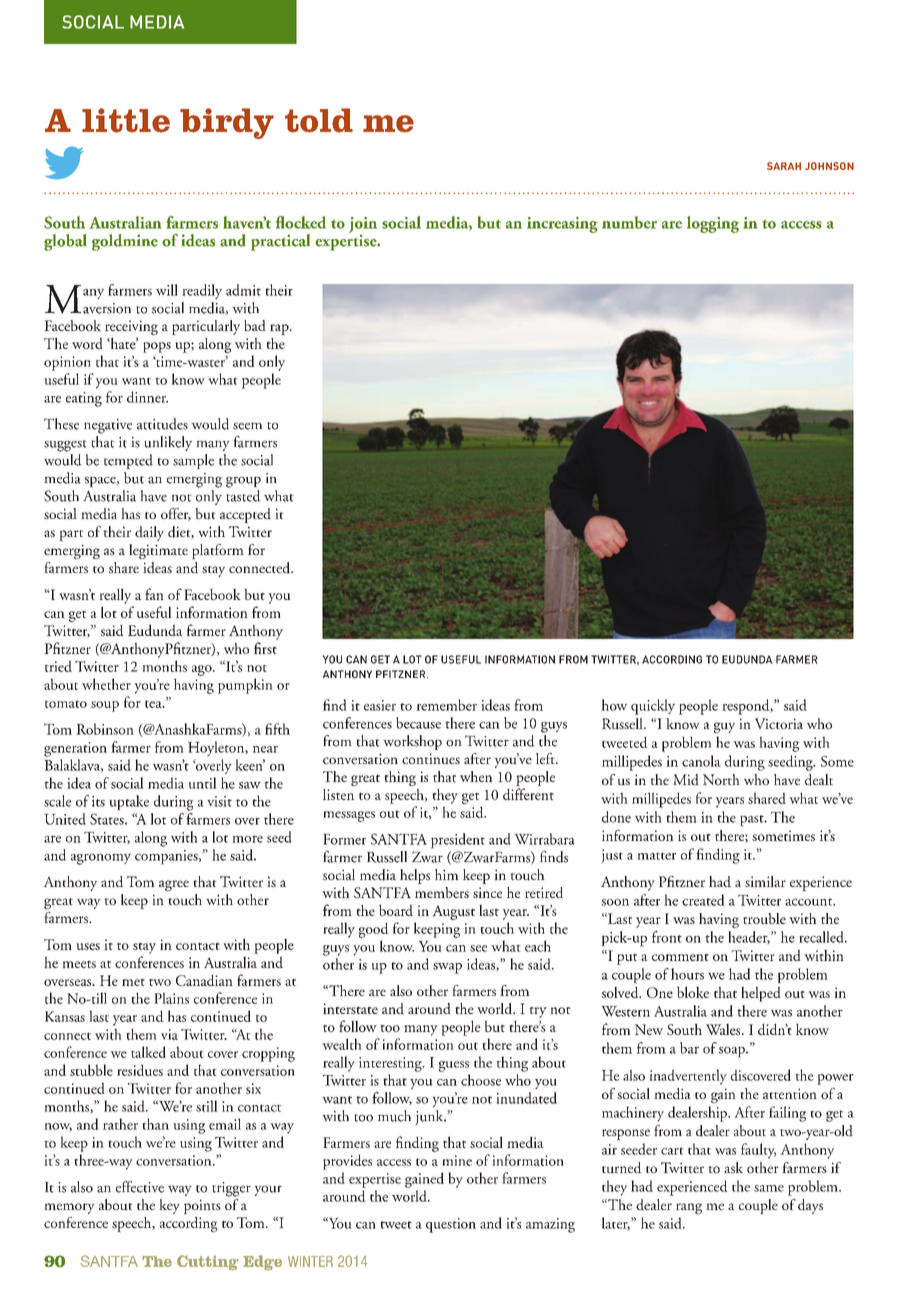  I want to click on swap, so click(447, 968).
